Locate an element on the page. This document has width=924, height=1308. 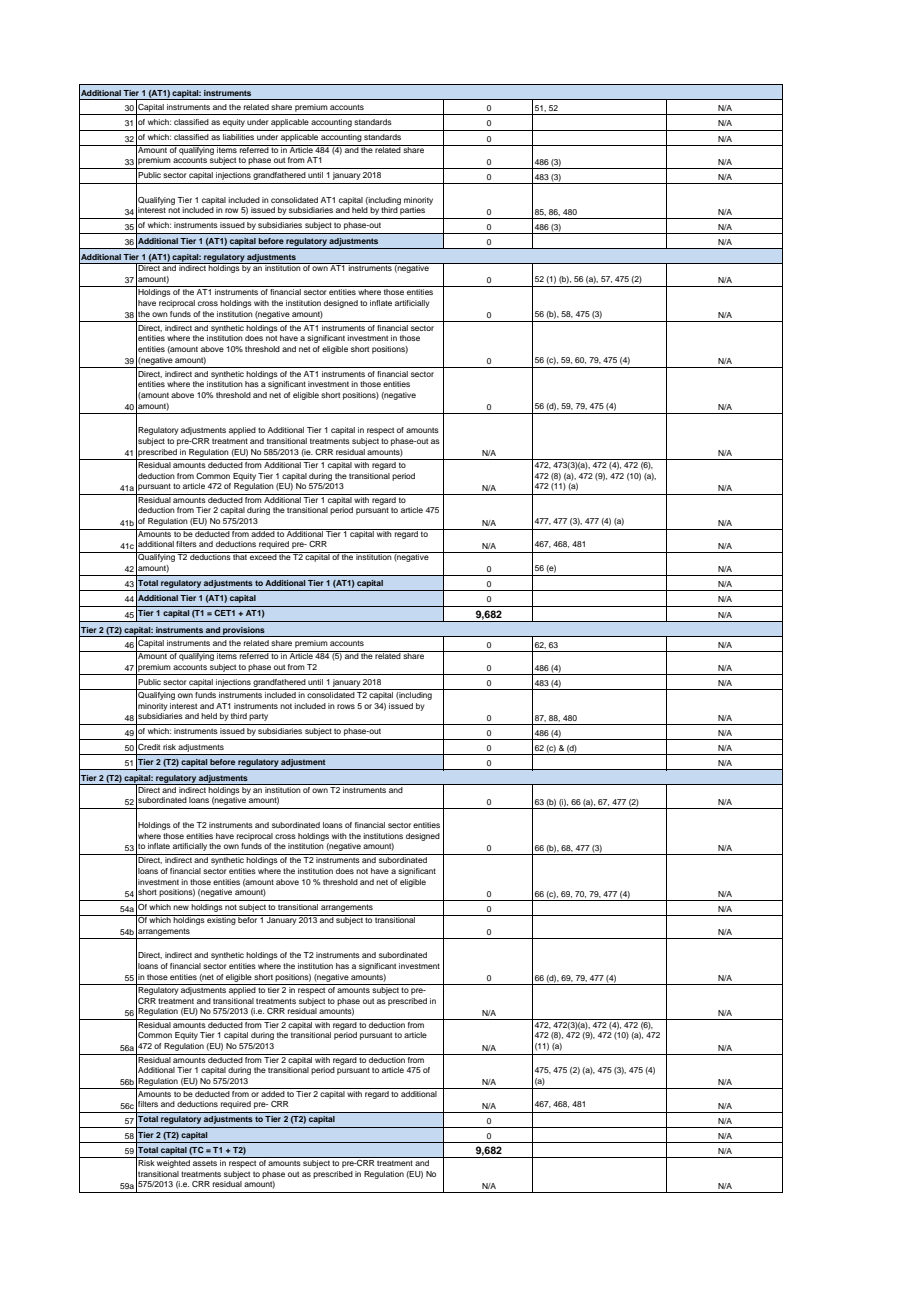
party is located at coordinates (258, 717).
